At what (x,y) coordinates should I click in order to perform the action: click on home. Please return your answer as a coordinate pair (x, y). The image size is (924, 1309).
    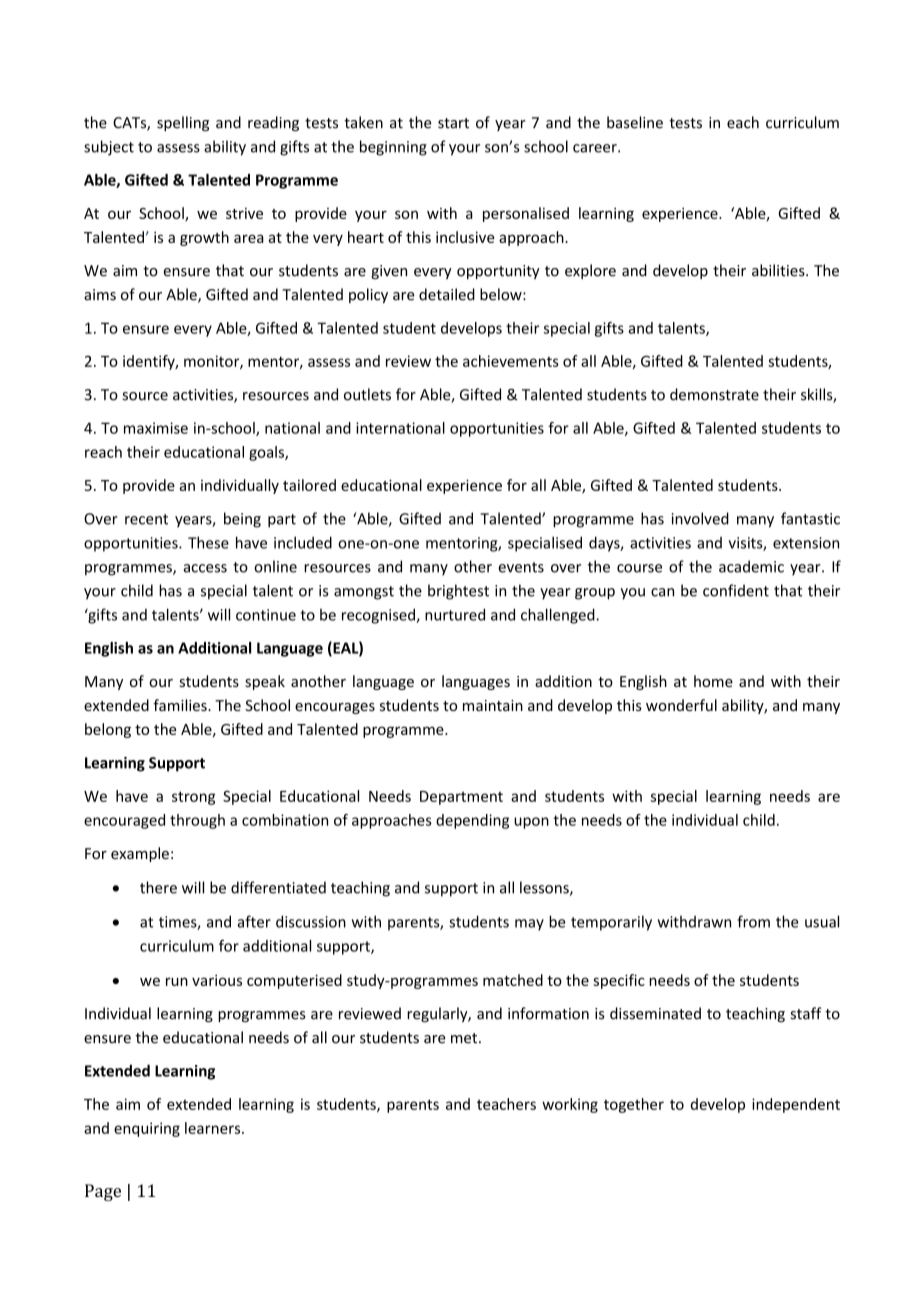
    Looking at the image, I should click on (713, 681).
